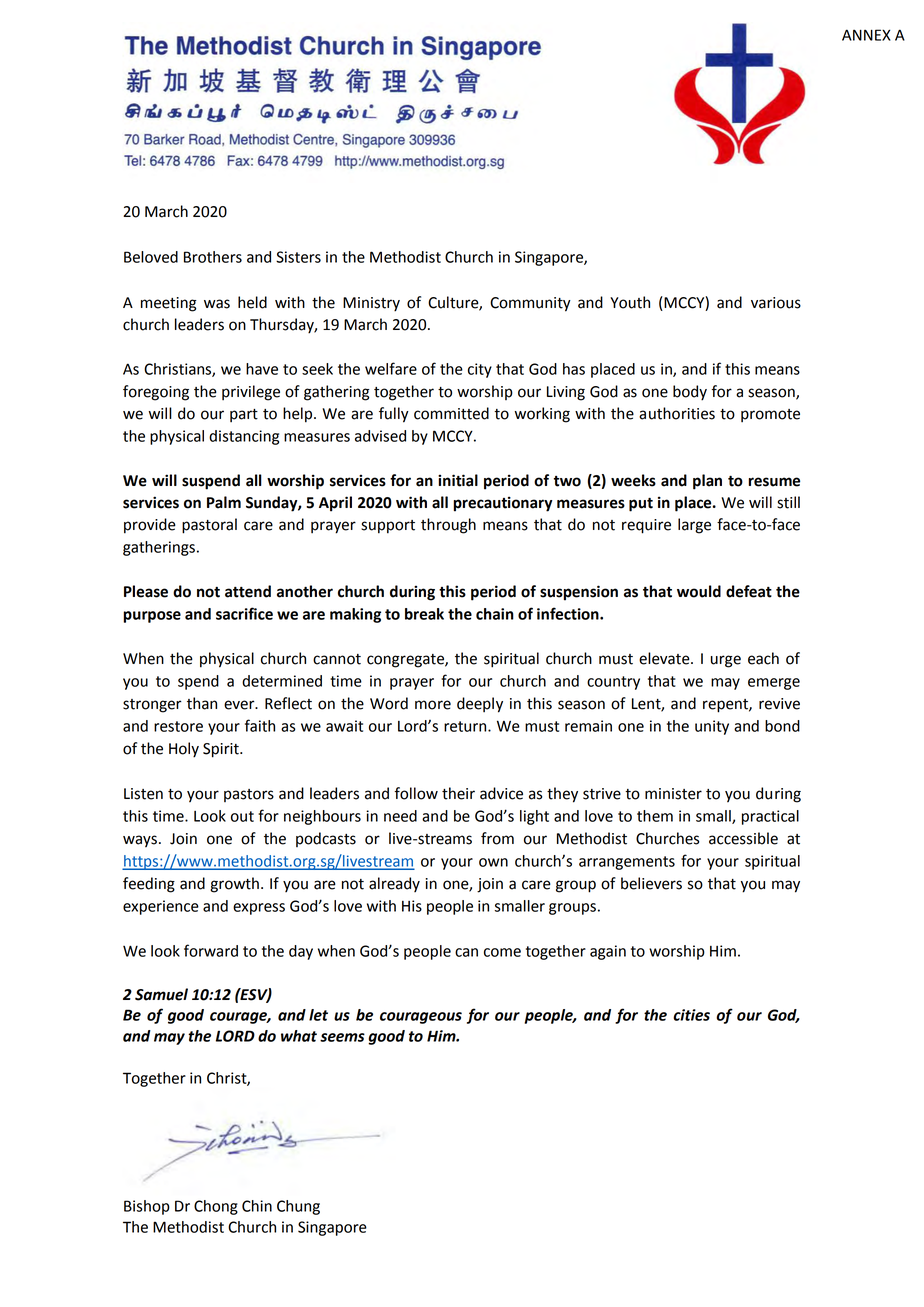 The image size is (924, 1307). I want to click on sacrifice, so click(244, 613).
